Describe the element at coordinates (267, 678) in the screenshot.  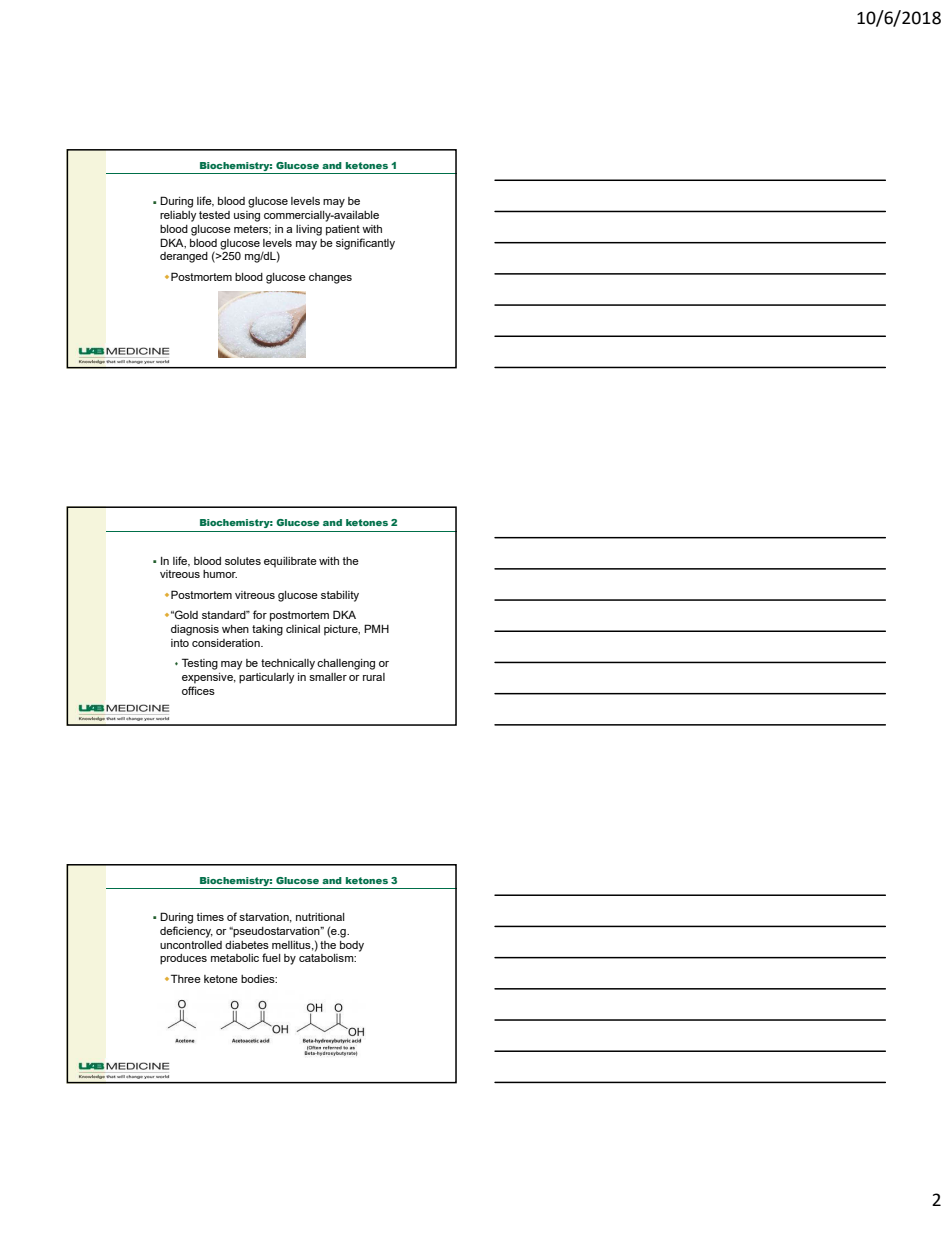
I see `particularly` at that location.
